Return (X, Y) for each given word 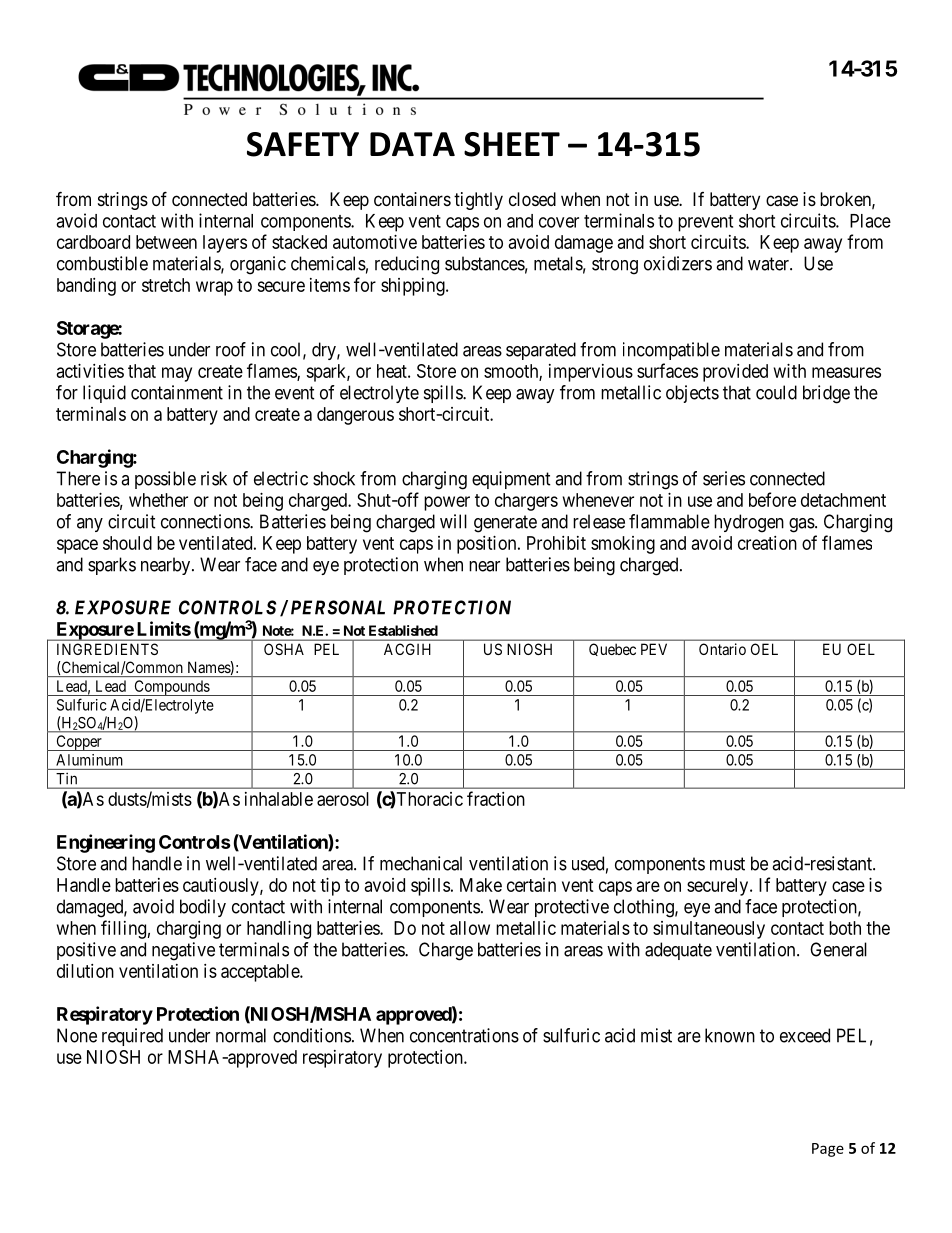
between (166, 242)
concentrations (464, 1035)
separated (541, 351)
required (132, 1037)
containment (177, 392)
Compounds (171, 688)
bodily (203, 908)
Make (481, 885)
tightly (478, 201)
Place (870, 221)
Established (403, 630)
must (727, 864)
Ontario (722, 649)
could (776, 392)
